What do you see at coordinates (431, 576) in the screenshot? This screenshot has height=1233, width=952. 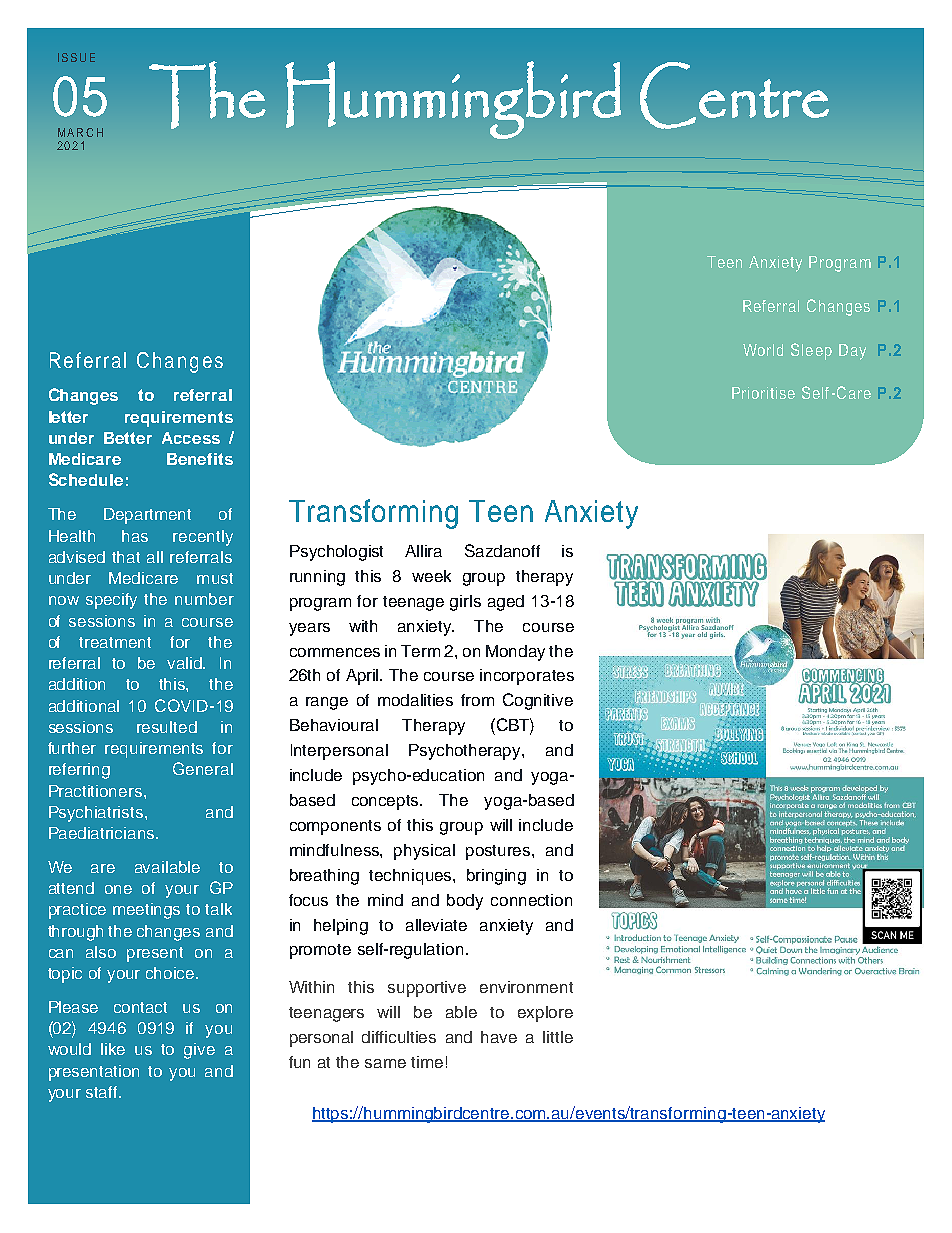 I see `week` at bounding box center [431, 576].
